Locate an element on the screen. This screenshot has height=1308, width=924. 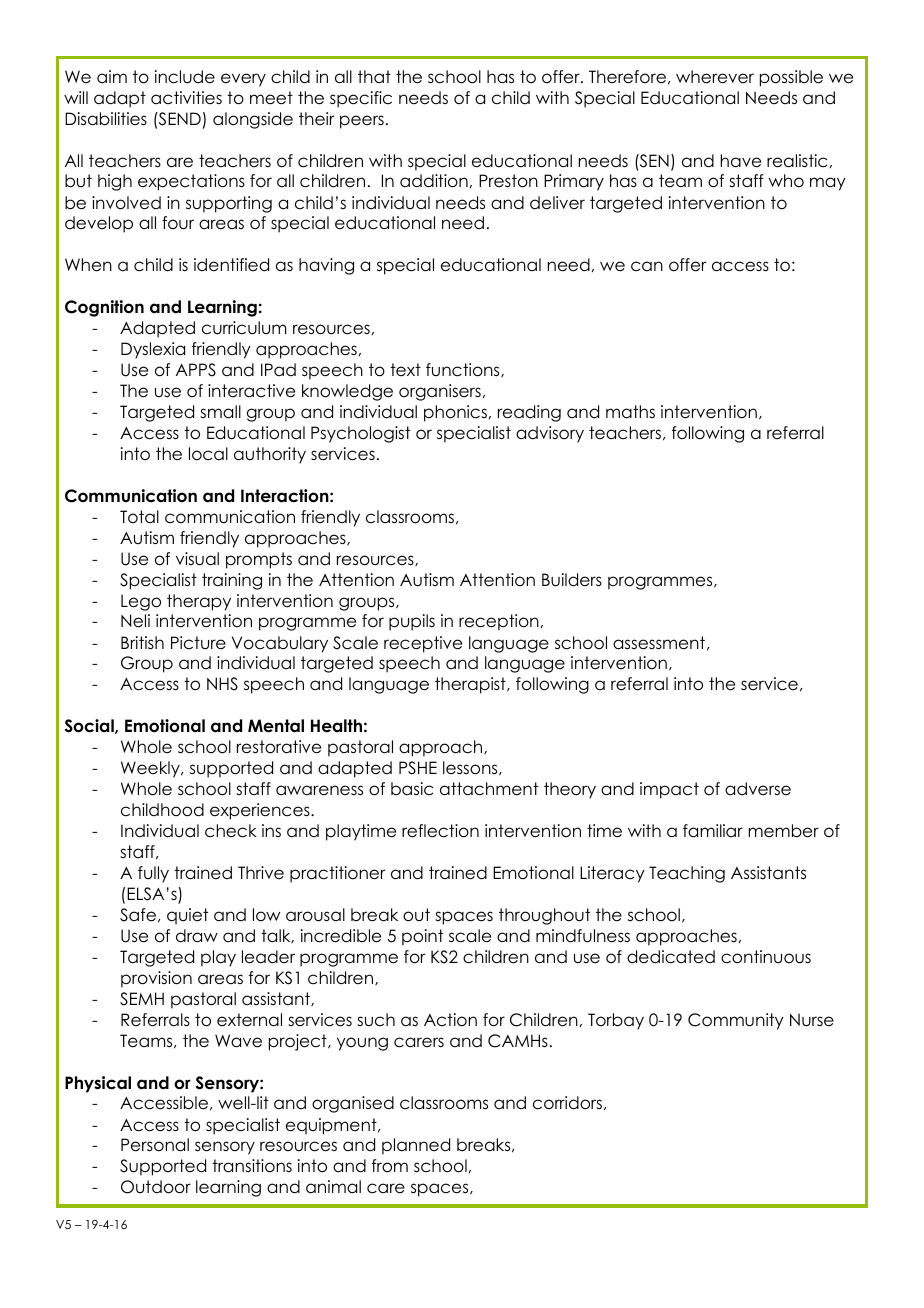
planned is located at coordinates (416, 1146).
